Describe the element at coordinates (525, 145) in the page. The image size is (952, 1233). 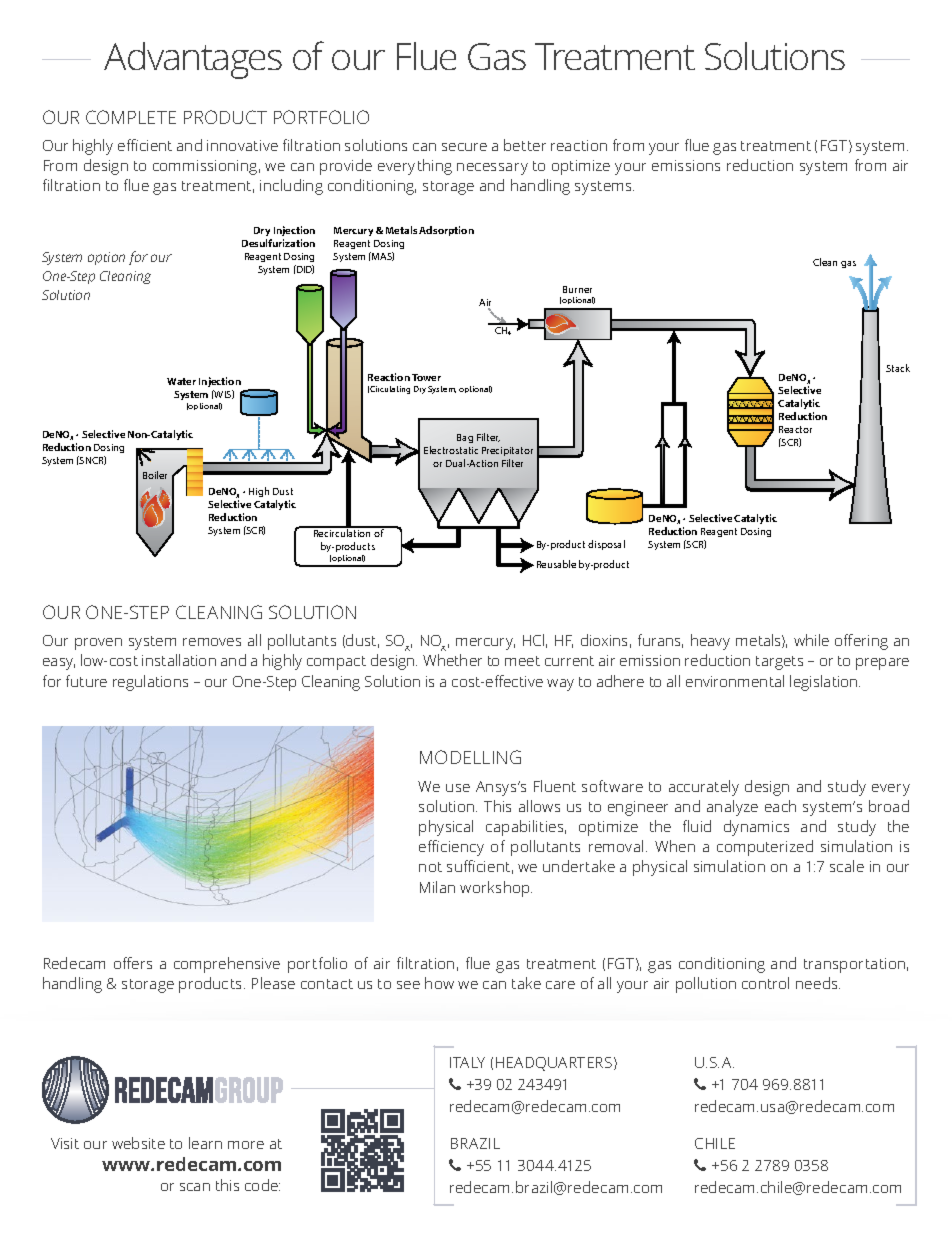
I see `better` at that location.
